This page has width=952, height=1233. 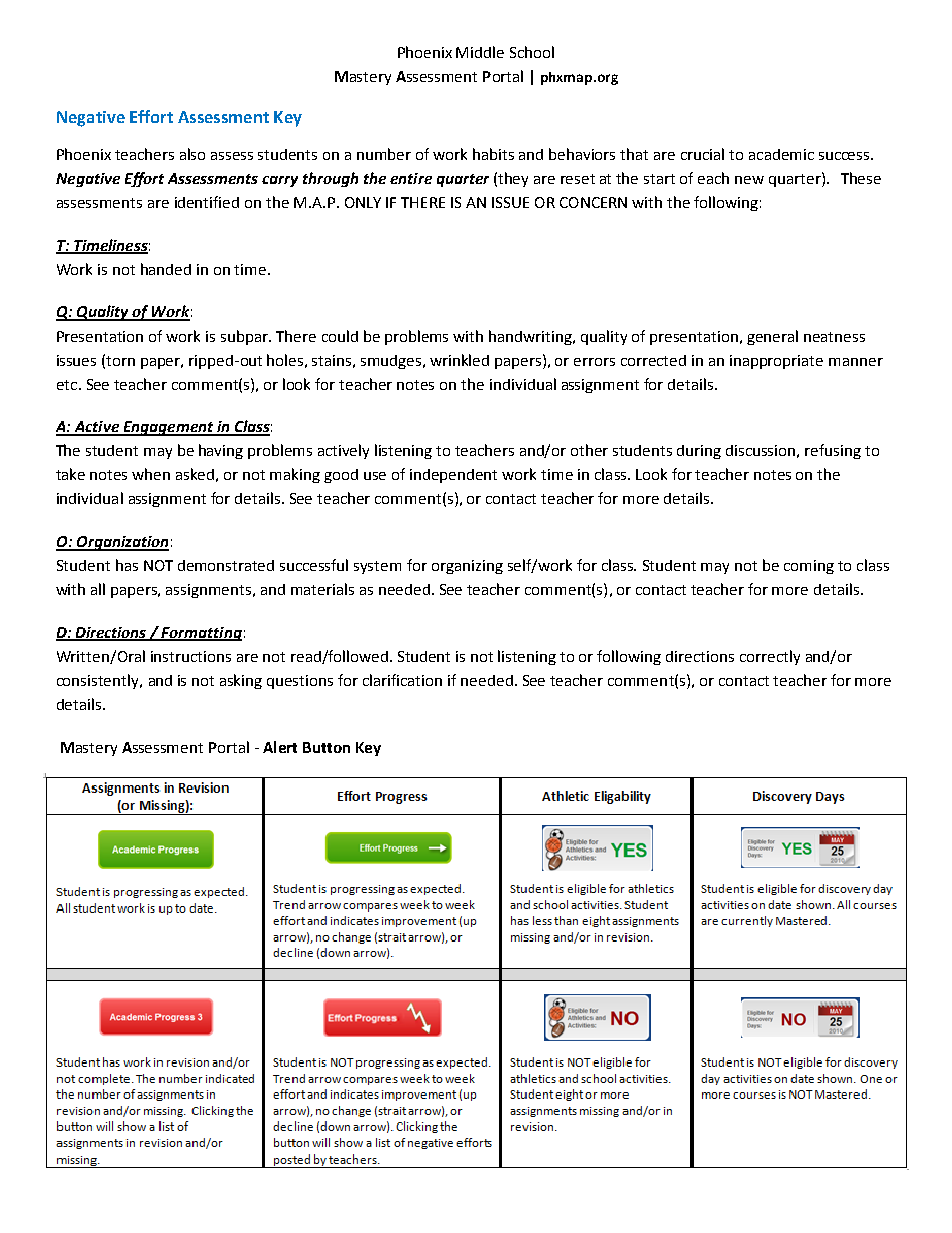 I want to click on correctly, so click(x=770, y=657).
